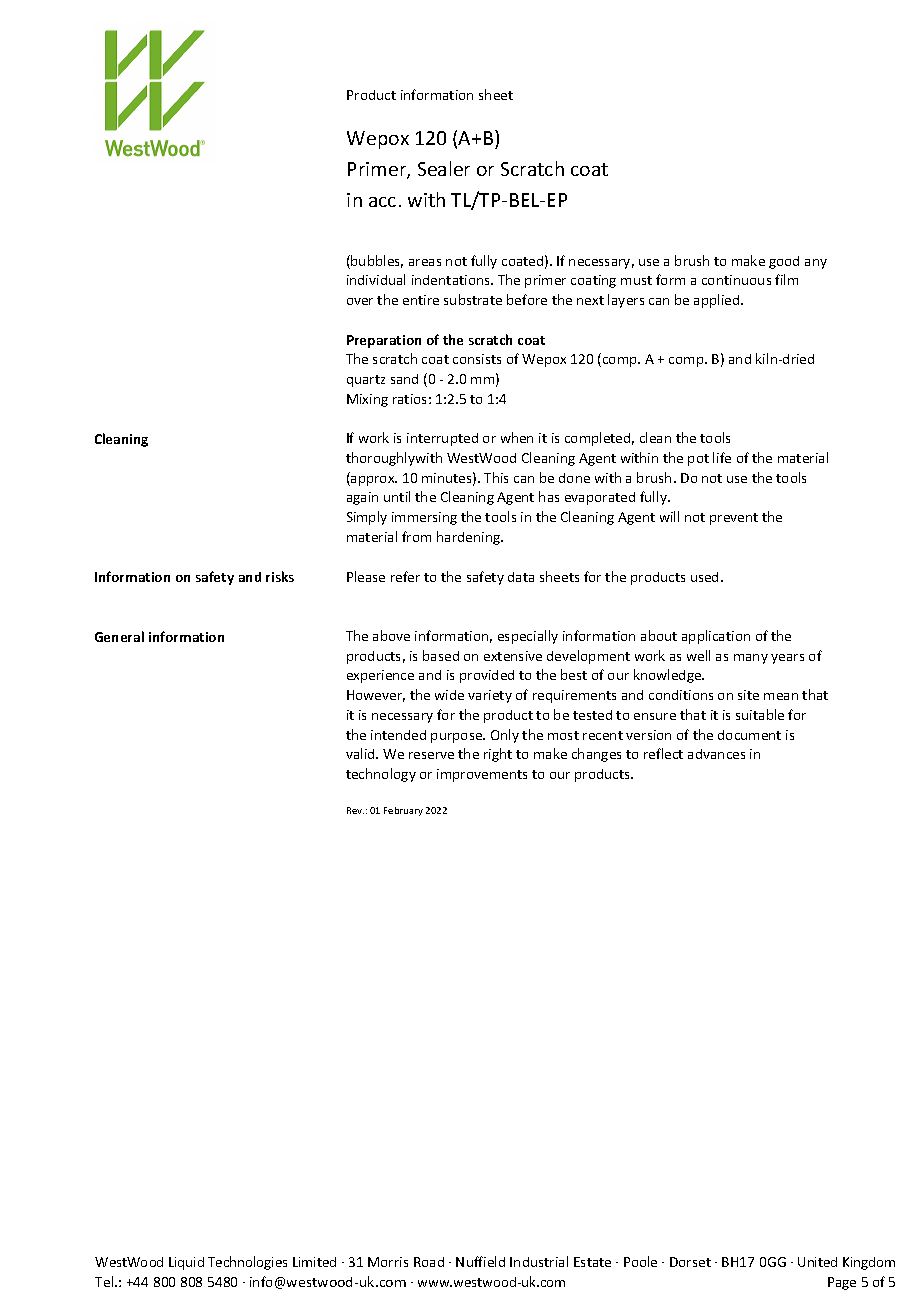 This image has height=1308, width=924. What do you see at coordinates (784, 262) in the image?
I see `good` at bounding box center [784, 262].
